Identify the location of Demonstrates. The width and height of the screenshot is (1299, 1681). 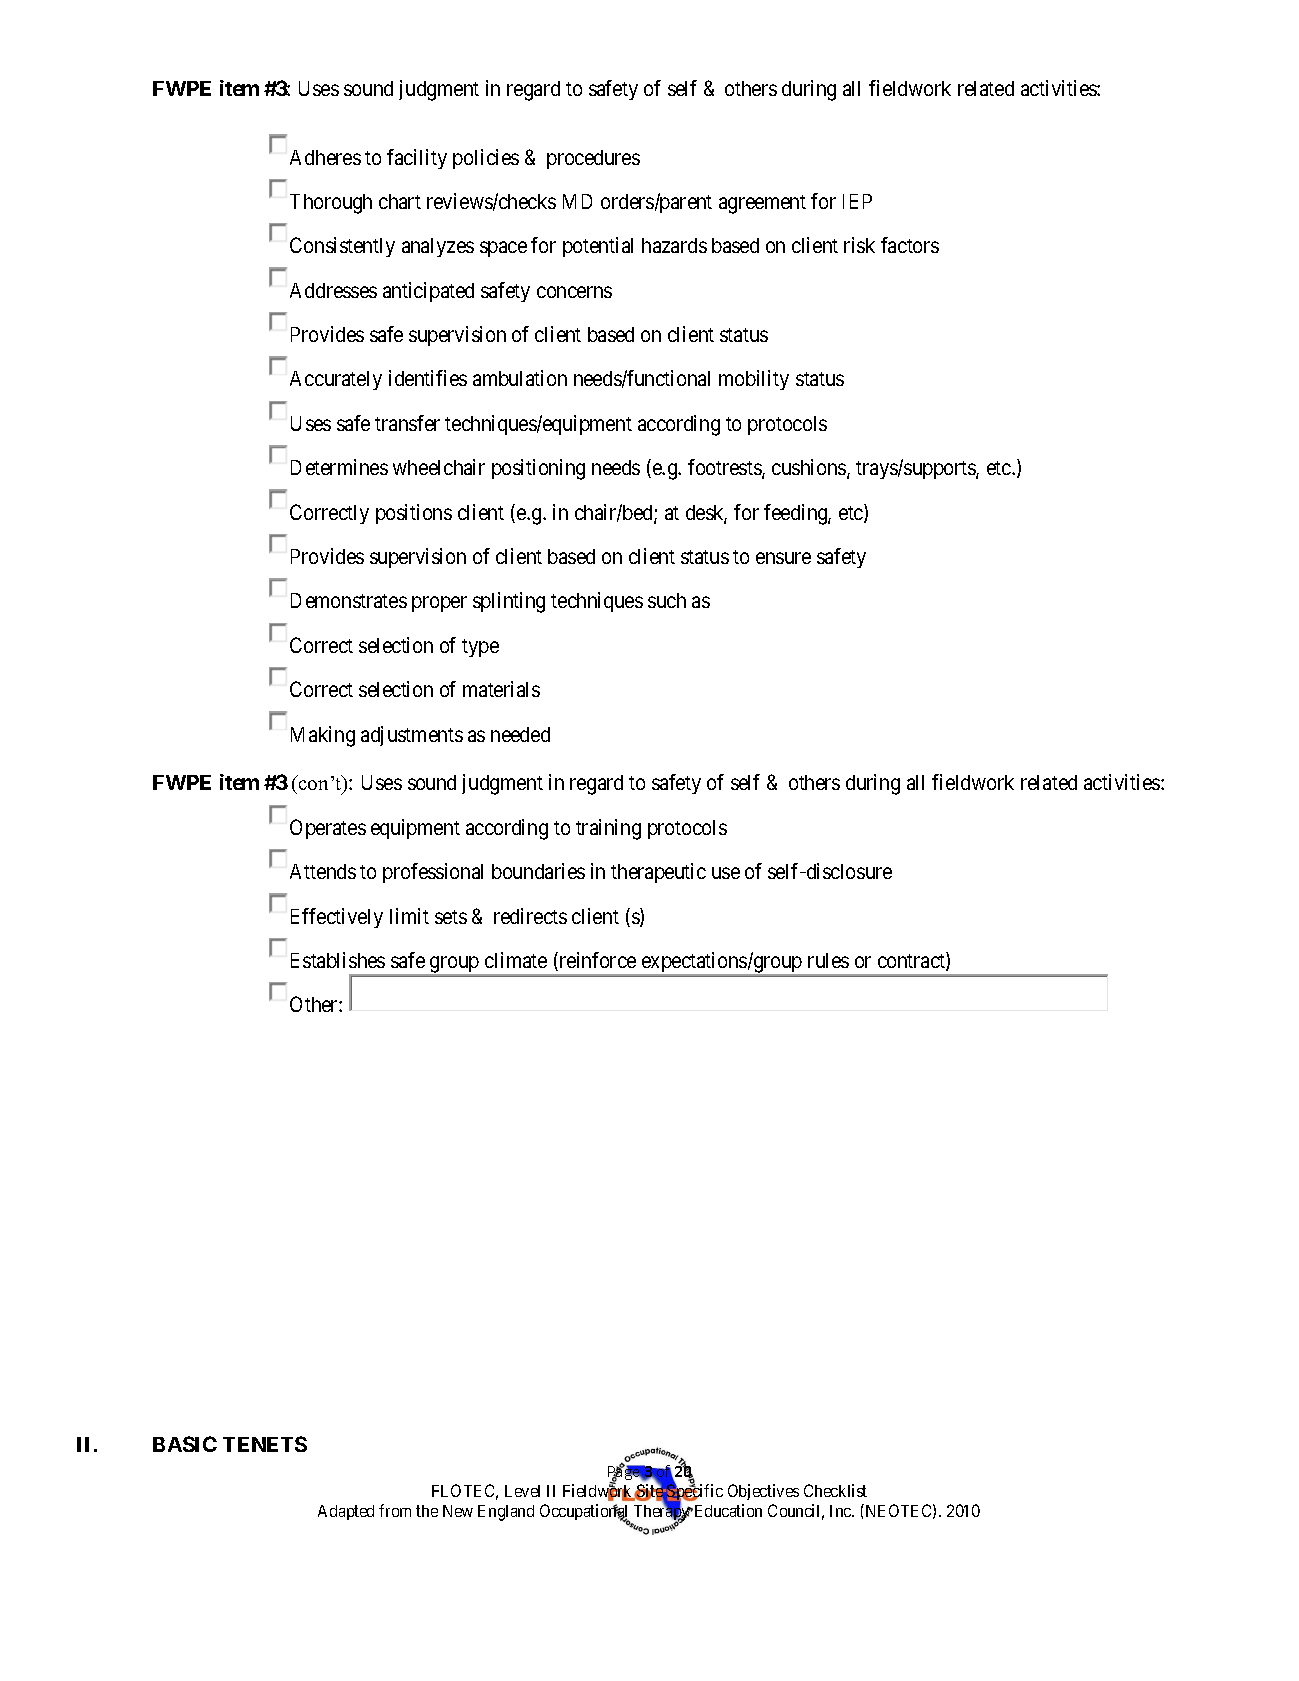
(349, 600).
